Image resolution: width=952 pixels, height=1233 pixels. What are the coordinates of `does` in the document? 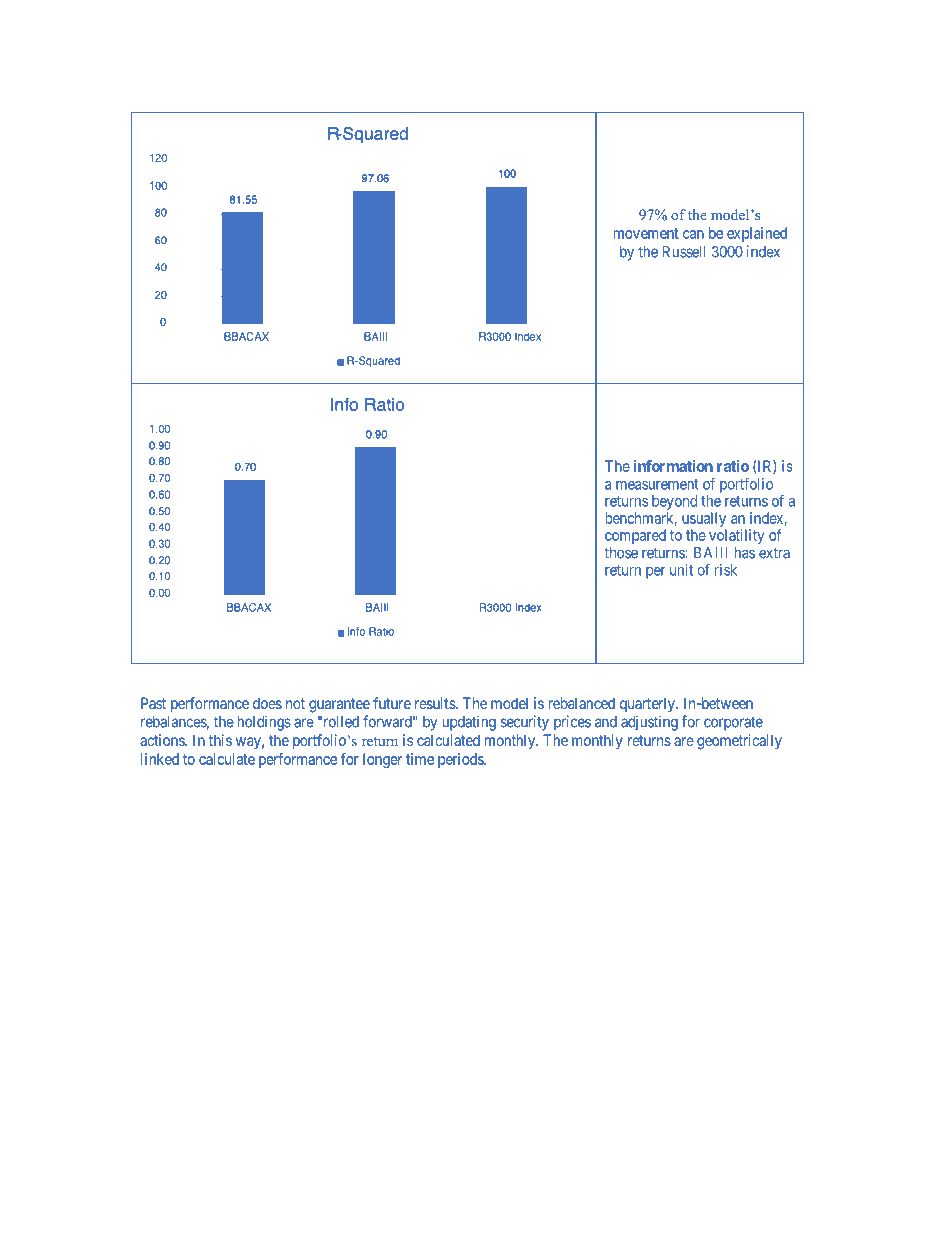 It's located at (267, 703).
